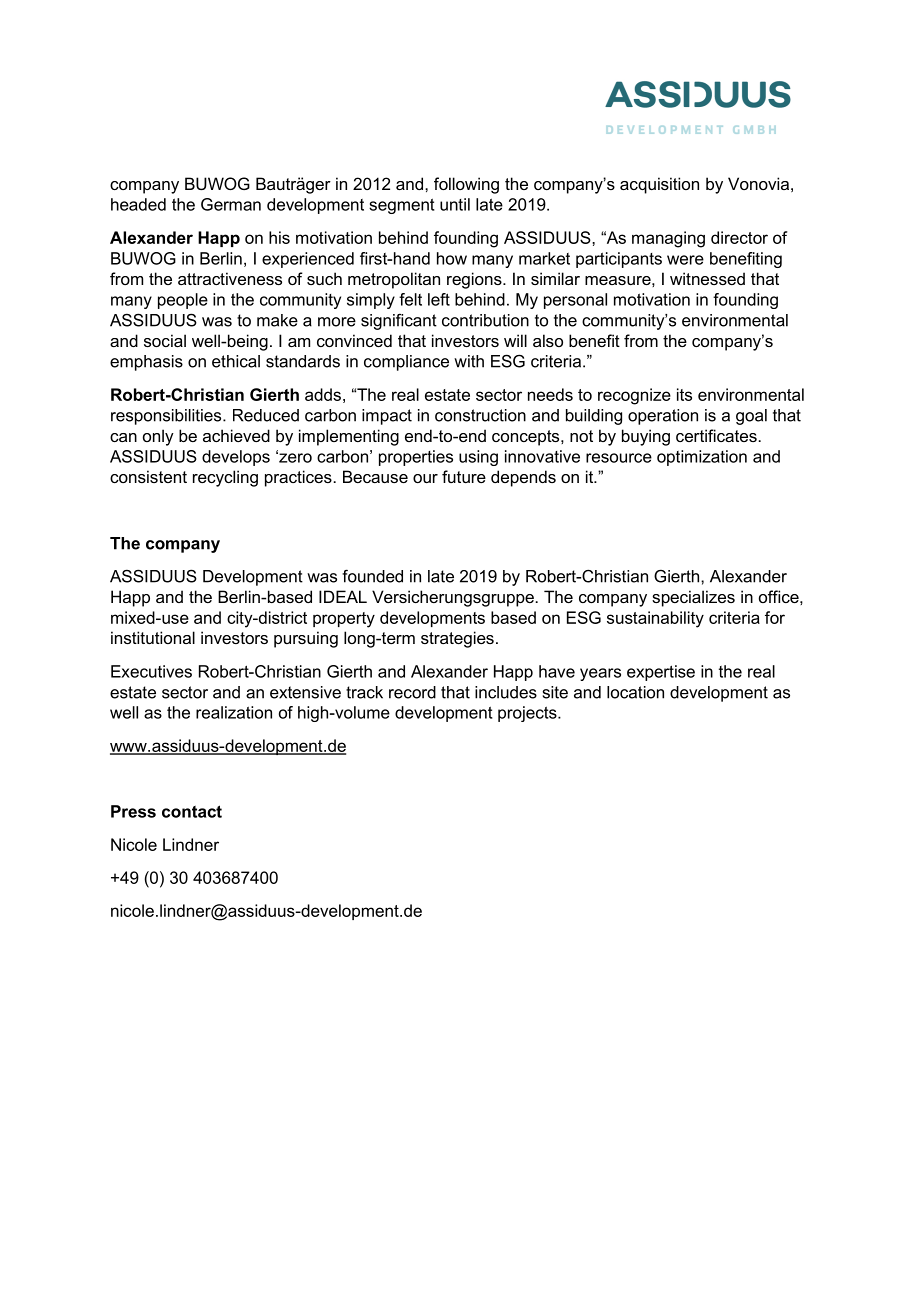 The width and height of the image is (924, 1308). I want to click on recycling, so click(225, 478).
